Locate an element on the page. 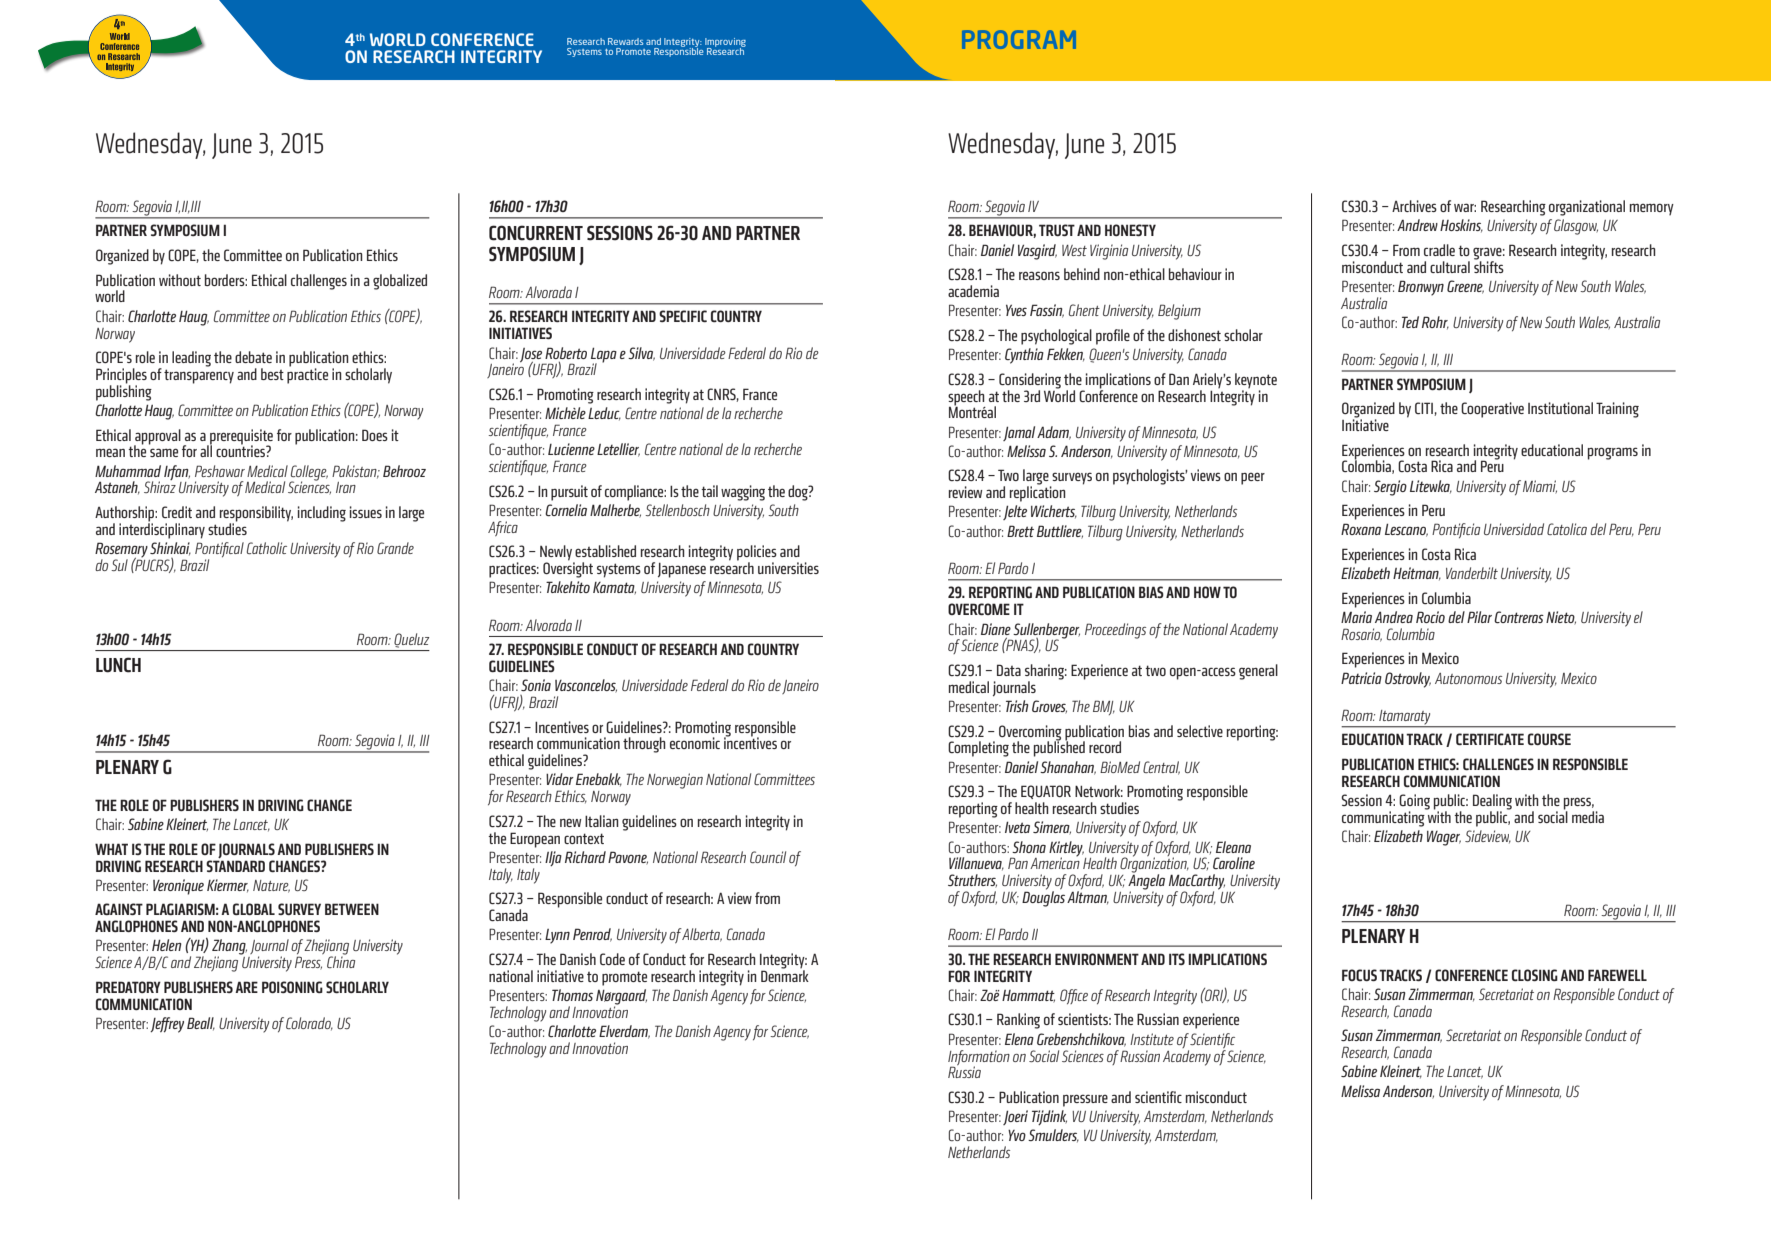 This document has width=1771, height=1253. universities is located at coordinates (788, 568).
